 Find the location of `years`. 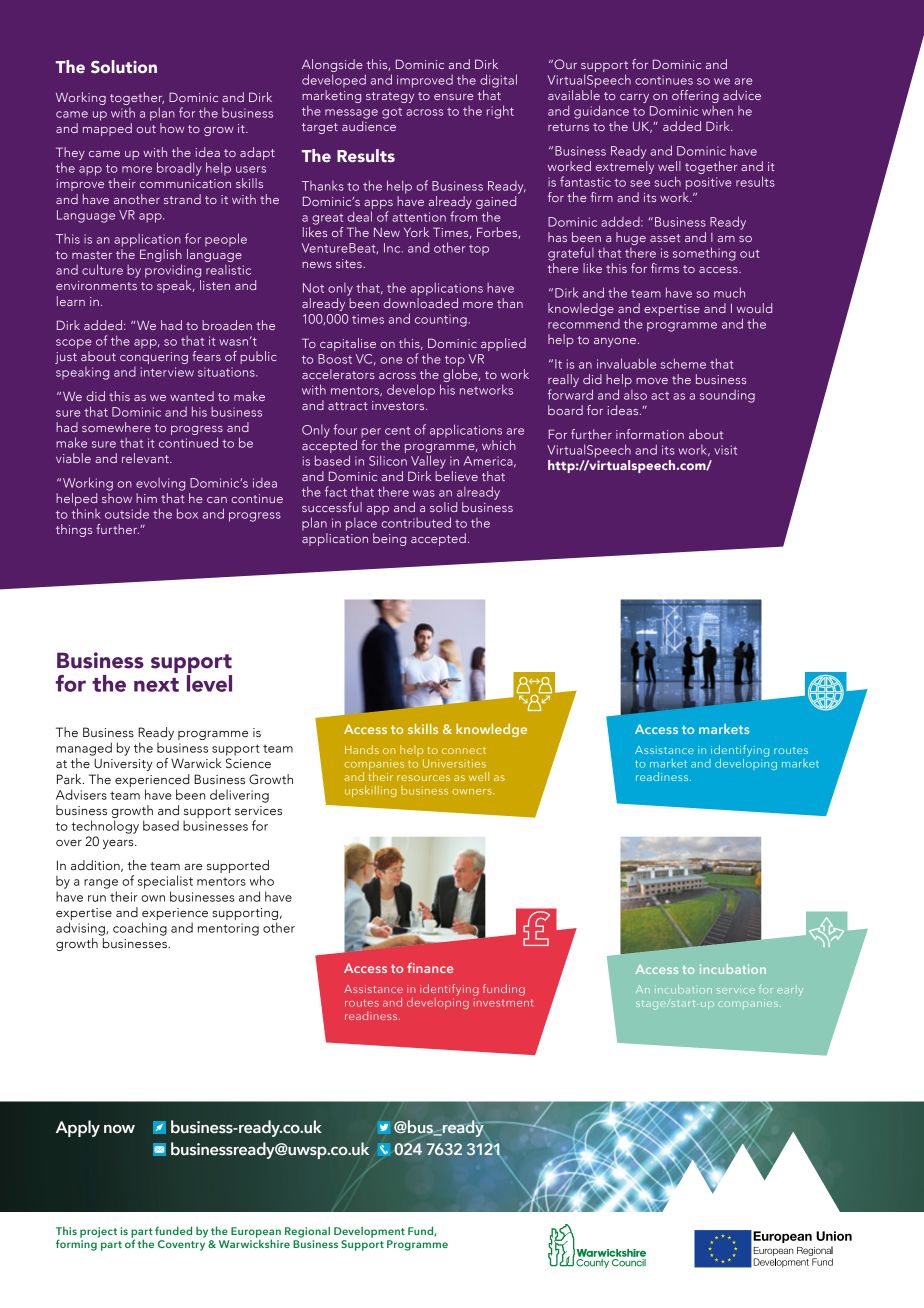

years is located at coordinates (119, 844).
